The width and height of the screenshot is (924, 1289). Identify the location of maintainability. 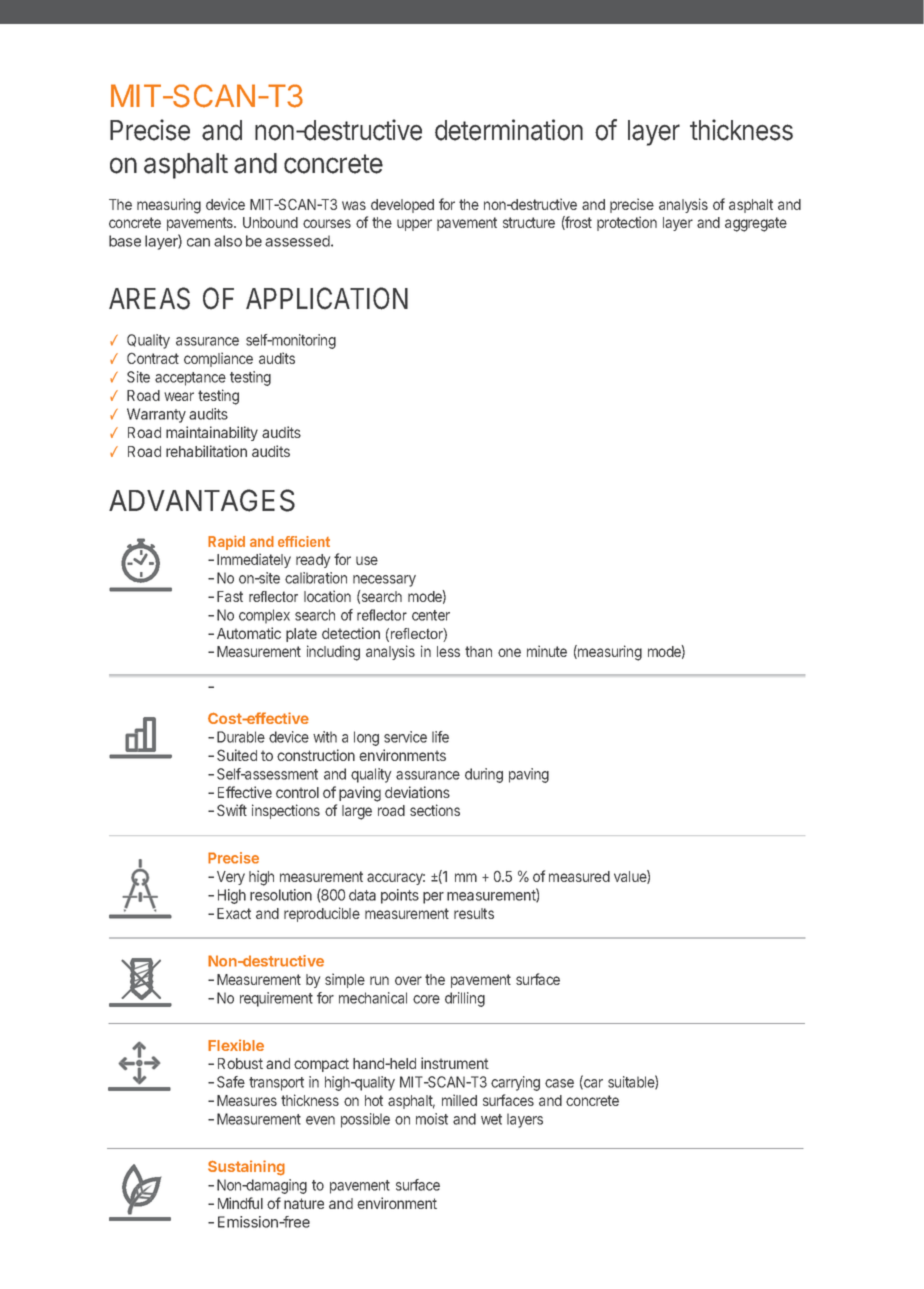
(212, 433).
